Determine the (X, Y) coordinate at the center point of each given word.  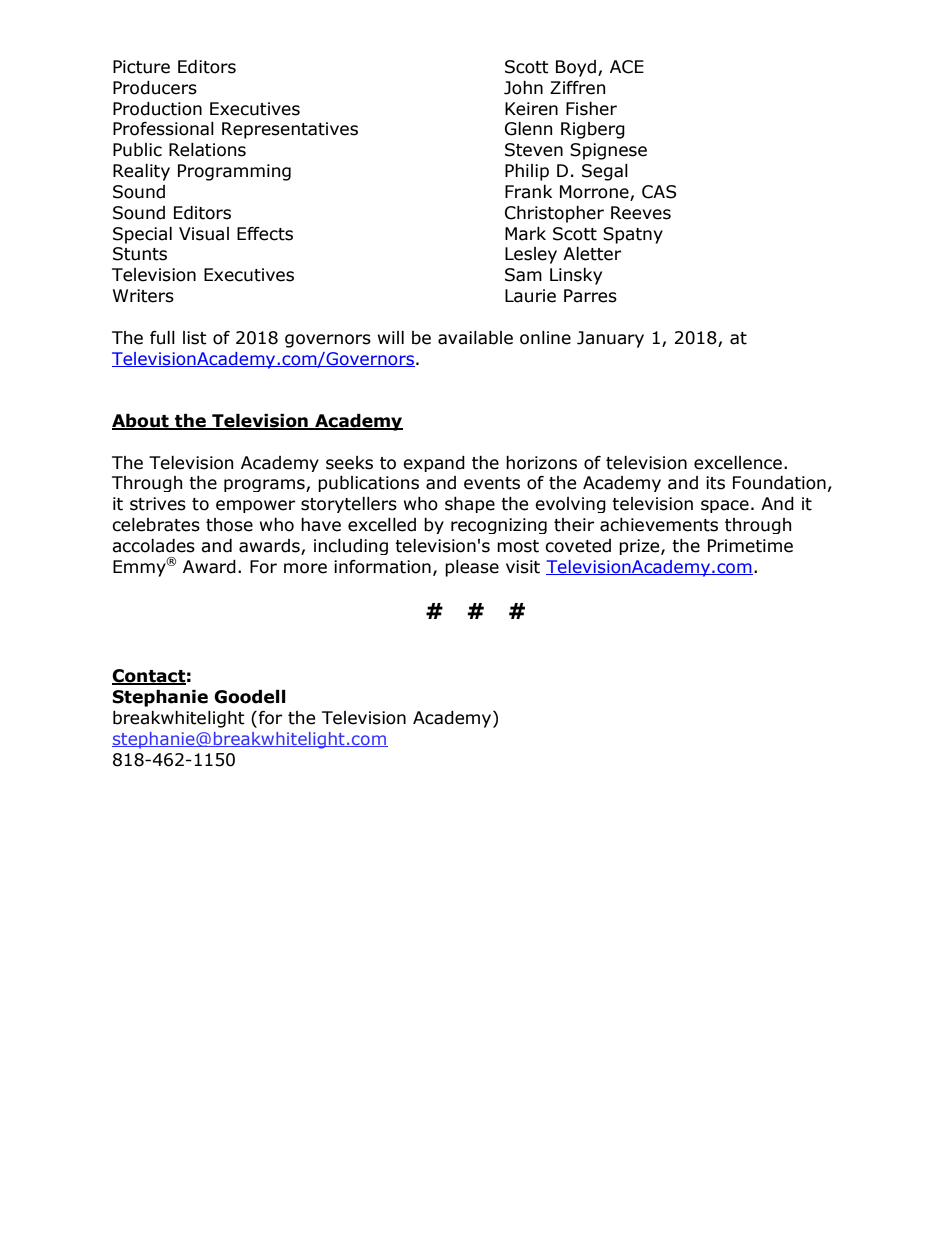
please (472, 568)
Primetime (750, 546)
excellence (738, 463)
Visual (204, 234)
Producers (155, 88)
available (475, 338)
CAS (659, 192)
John (523, 88)
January (610, 339)
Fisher (591, 109)
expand (434, 464)
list (195, 338)
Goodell (250, 697)
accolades (153, 546)
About (141, 422)
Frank (528, 192)
